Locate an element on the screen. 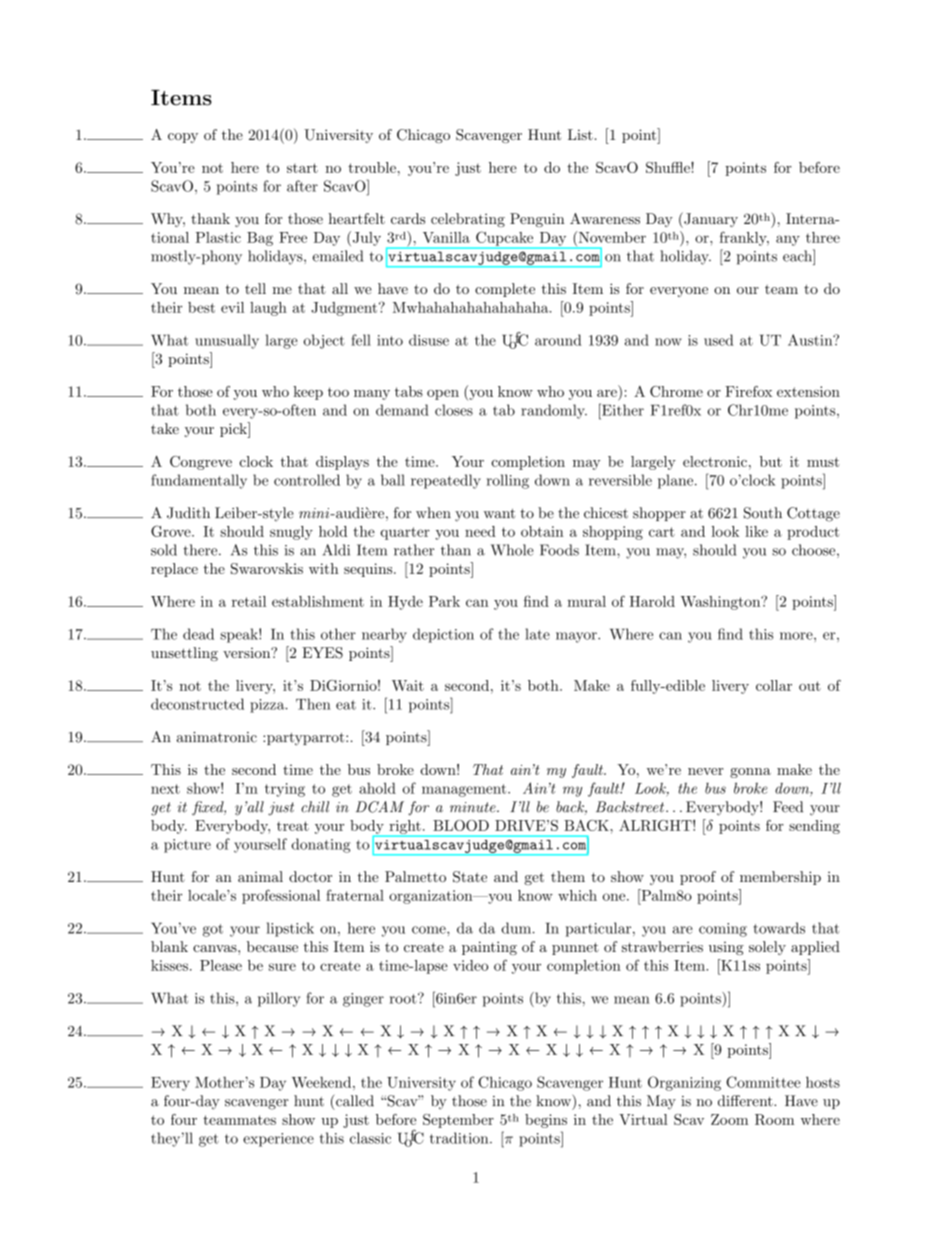 The height and width of the screenshot is (1233, 952). late is located at coordinates (537, 634).
